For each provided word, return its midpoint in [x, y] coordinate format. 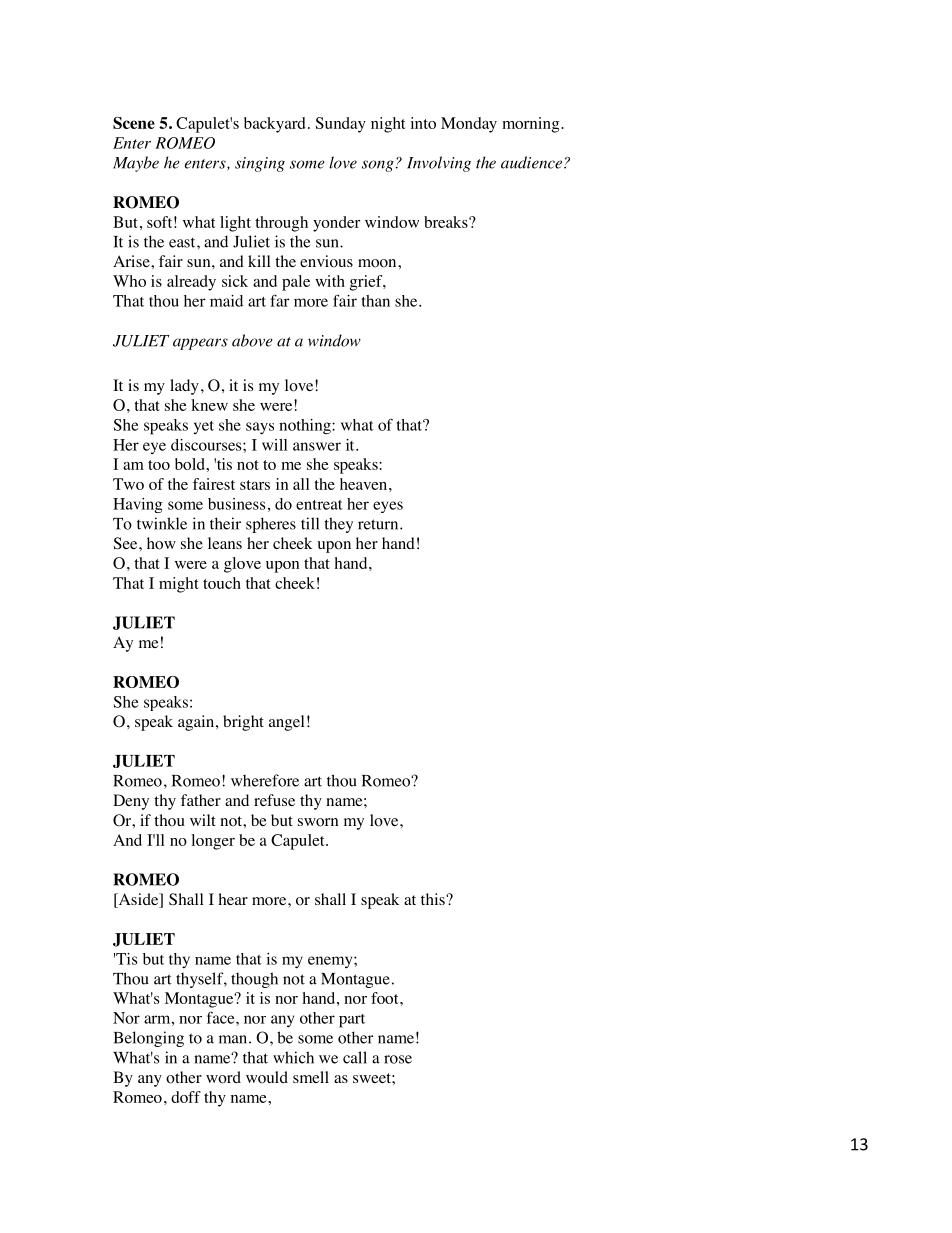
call [355, 1057]
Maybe [136, 164]
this [434, 899]
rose [398, 1059]
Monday [469, 125]
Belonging [149, 1039]
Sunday [341, 125]
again [197, 723]
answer [317, 446]
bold [191, 464]
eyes [388, 507]
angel [286, 723]
